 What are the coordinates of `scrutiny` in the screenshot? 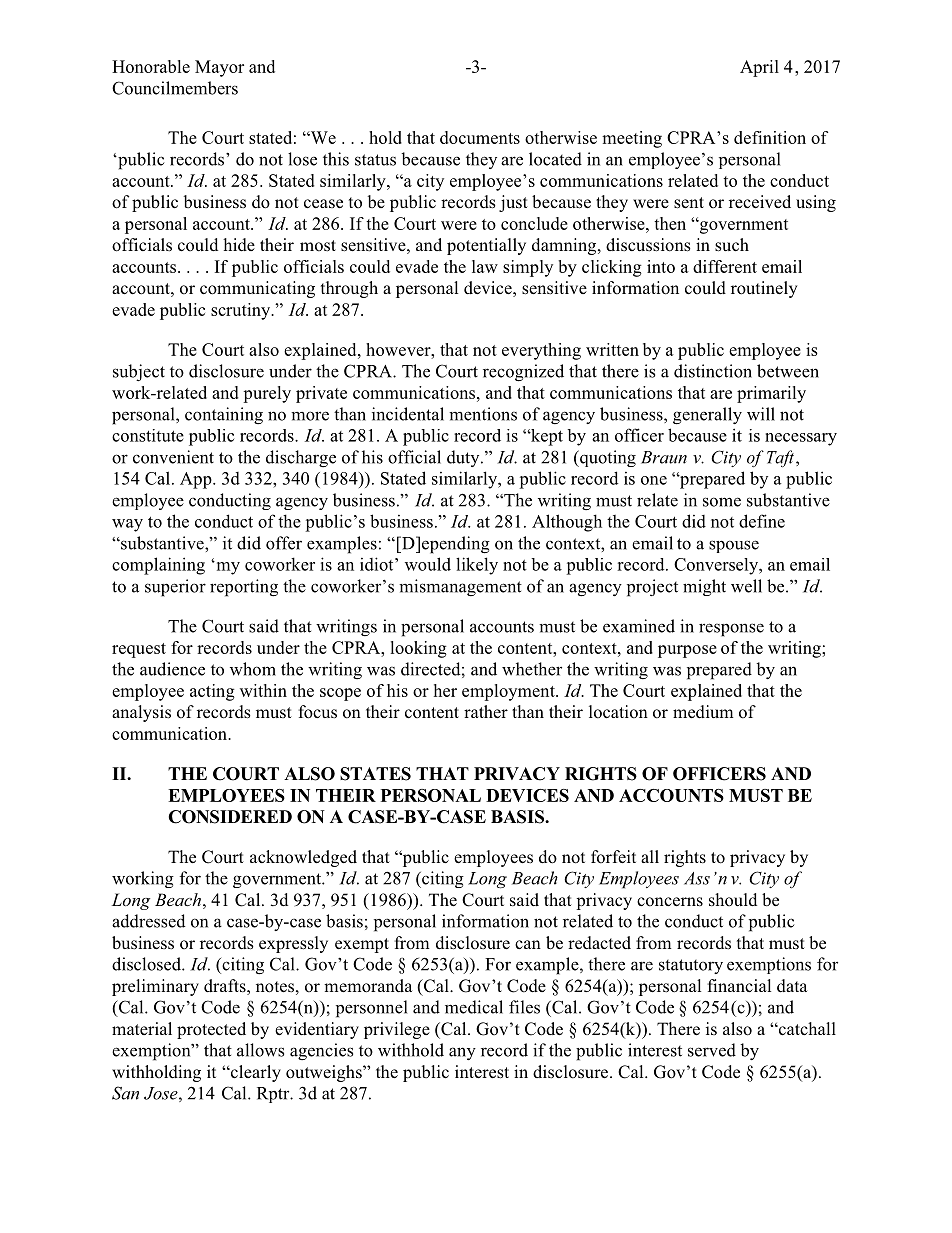 It's located at (242, 311).
